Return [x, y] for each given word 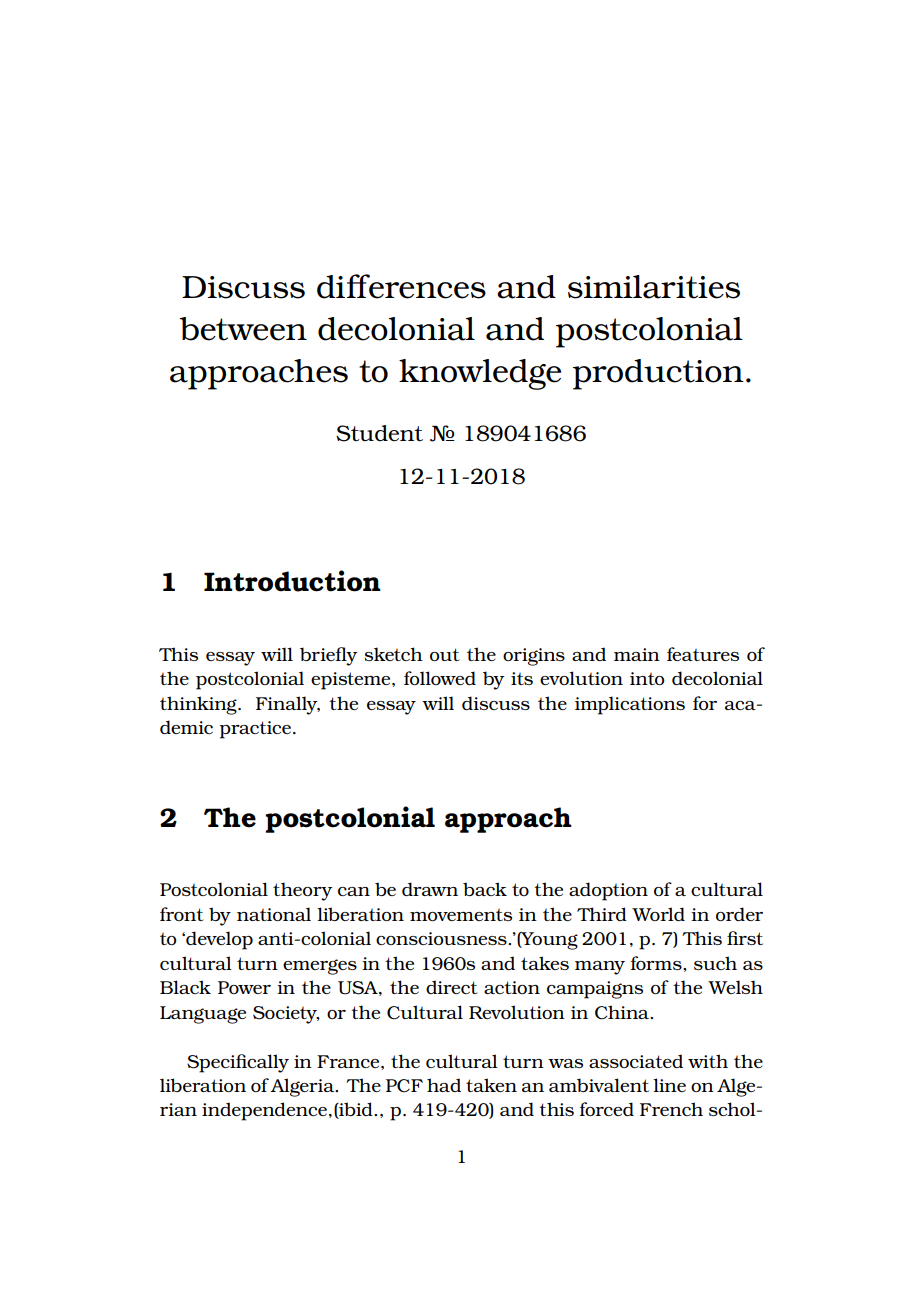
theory [302, 891]
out [445, 654]
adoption [608, 891]
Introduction [292, 581]
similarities [654, 287]
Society [286, 1015]
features [703, 654]
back [485, 889]
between [243, 329]
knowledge [480, 374]
